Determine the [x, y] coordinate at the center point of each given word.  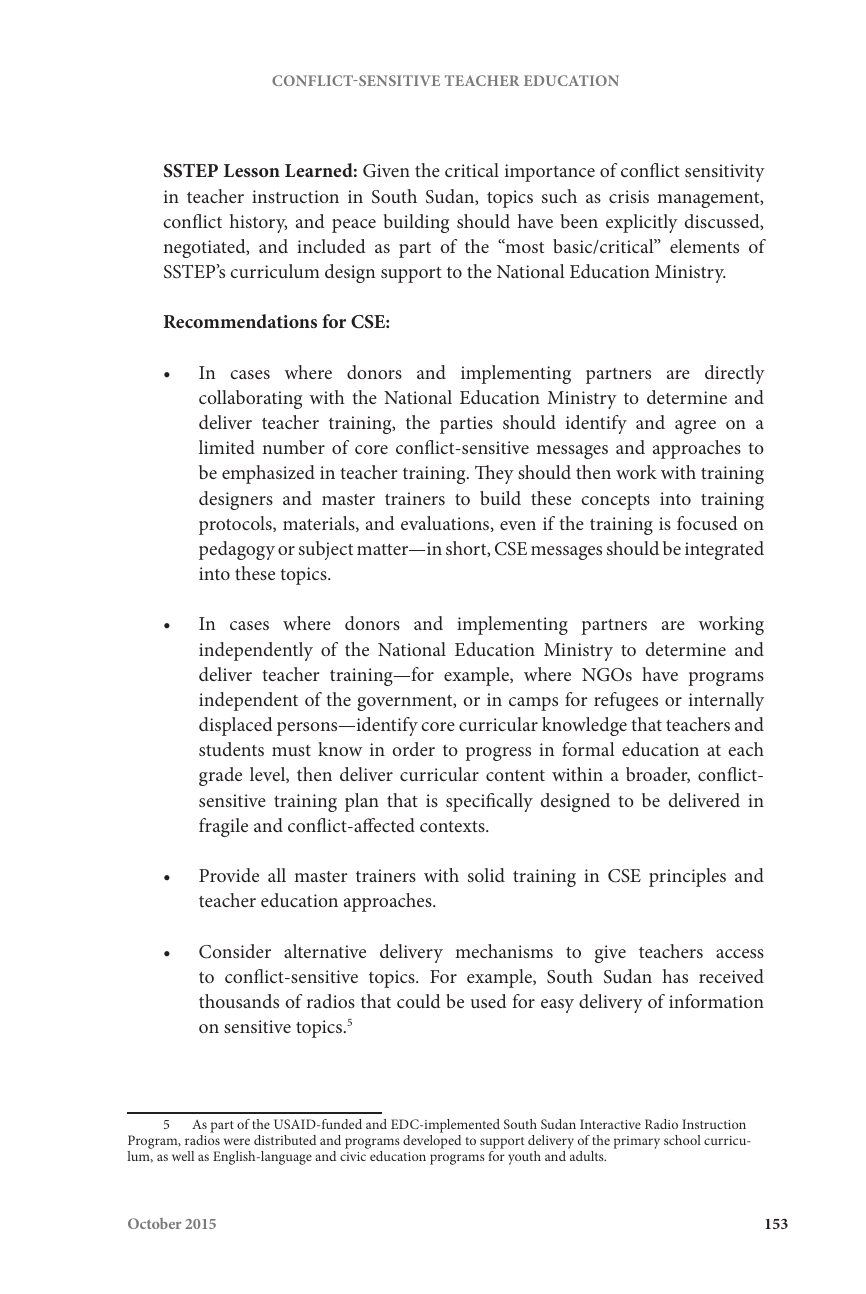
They [494, 474]
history [258, 223]
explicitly [642, 223]
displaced [236, 726]
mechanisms [504, 951]
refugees [626, 701]
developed [432, 1142]
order [414, 749]
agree [695, 427]
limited [227, 447]
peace [354, 226]
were [237, 1141]
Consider [235, 951]
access [740, 953]
